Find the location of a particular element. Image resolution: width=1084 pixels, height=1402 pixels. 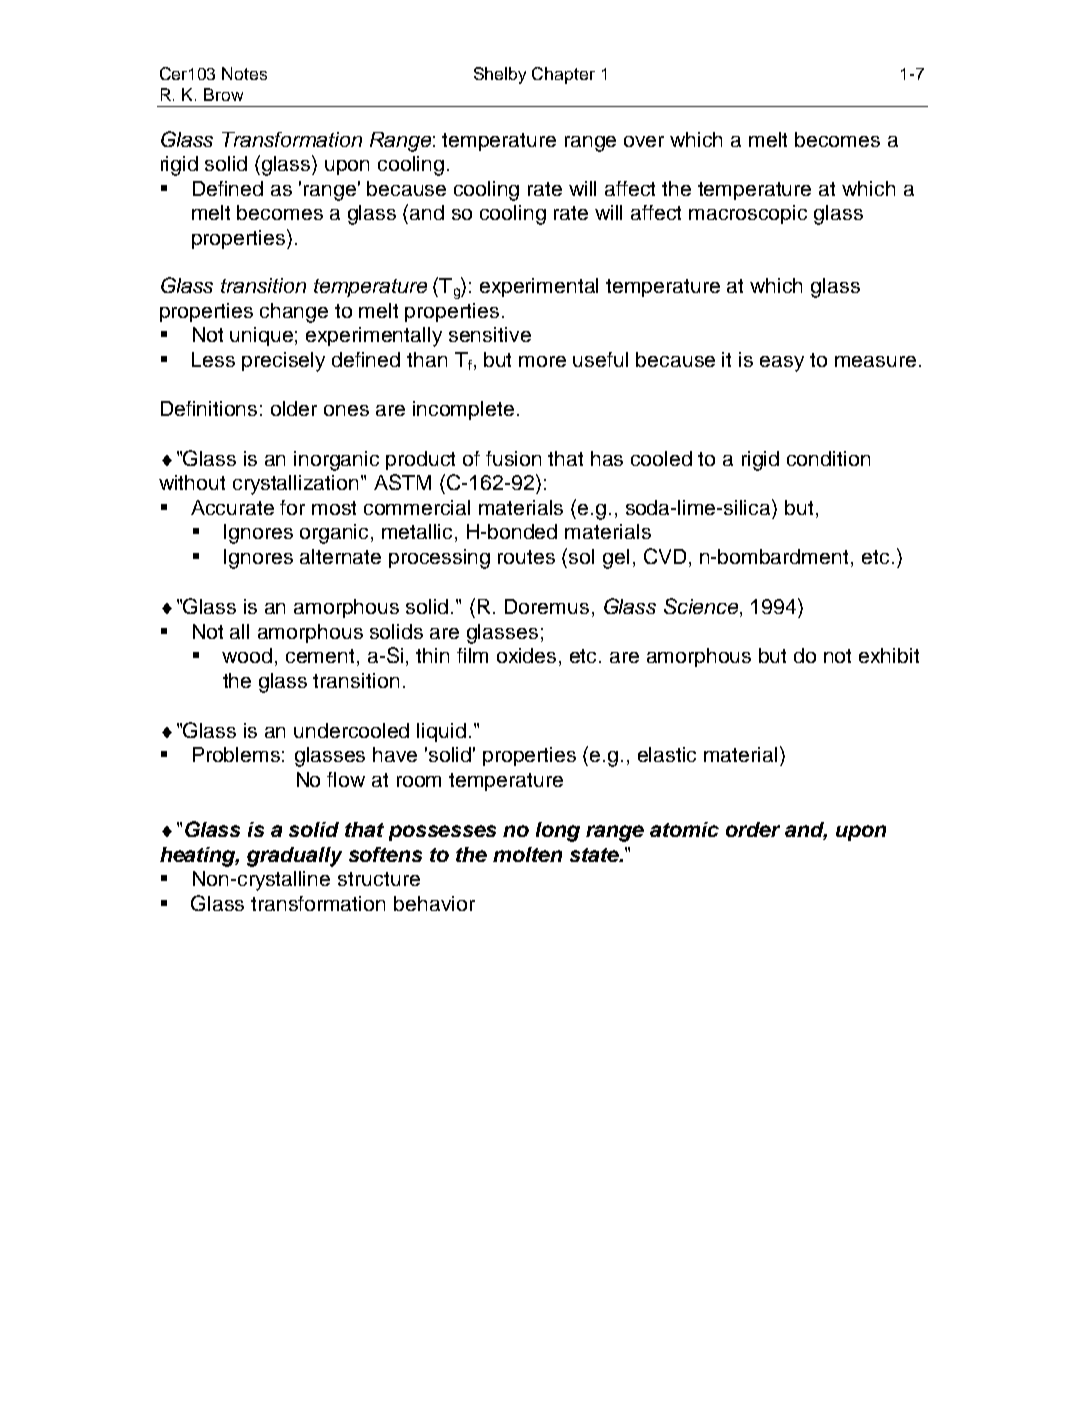

Chapter is located at coordinates (563, 75).
